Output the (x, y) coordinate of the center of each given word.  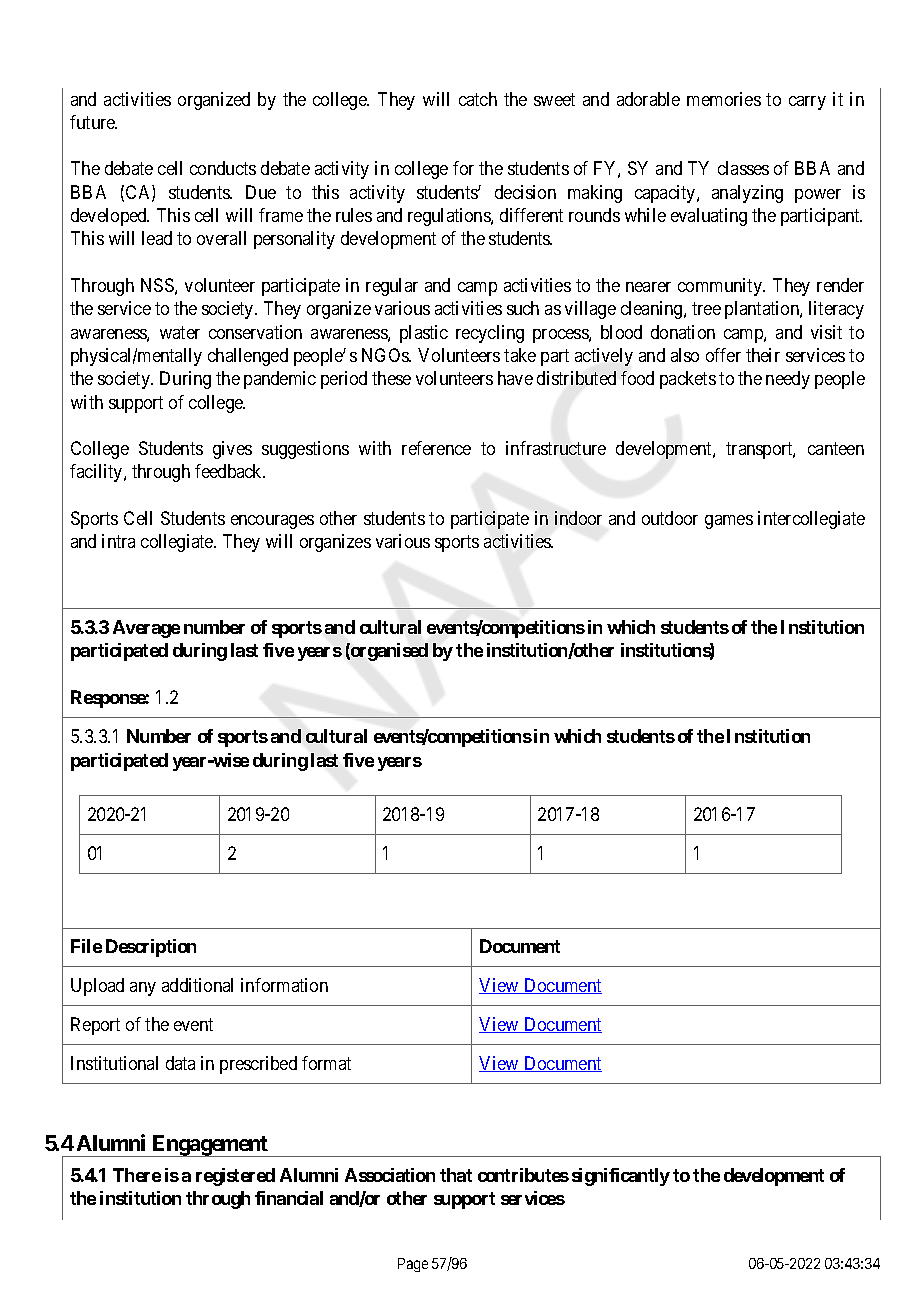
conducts (223, 168)
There (137, 1175)
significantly (621, 1177)
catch (478, 99)
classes (743, 168)
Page (413, 1265)
